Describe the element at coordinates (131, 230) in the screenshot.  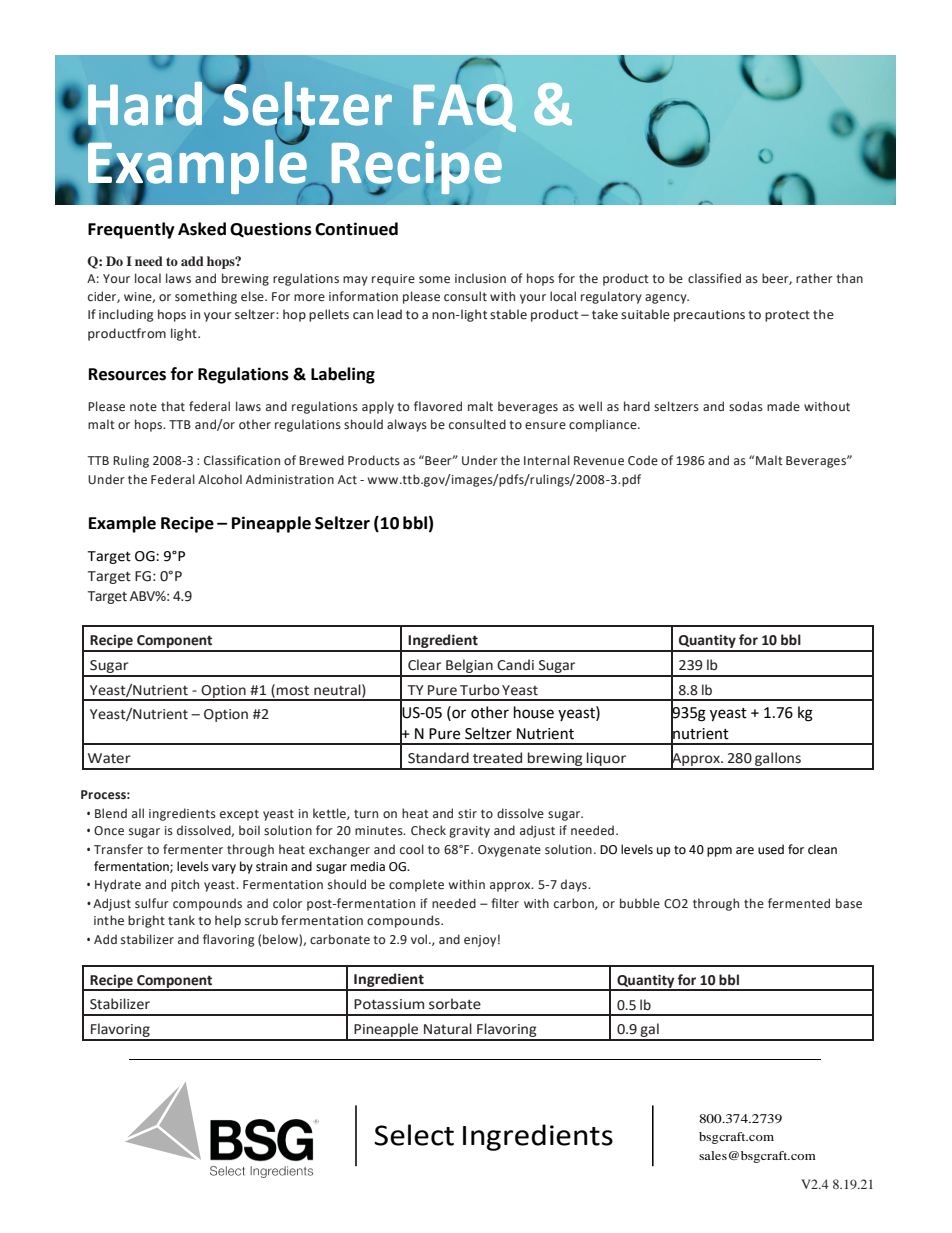
I see `Frequently` at that location.
